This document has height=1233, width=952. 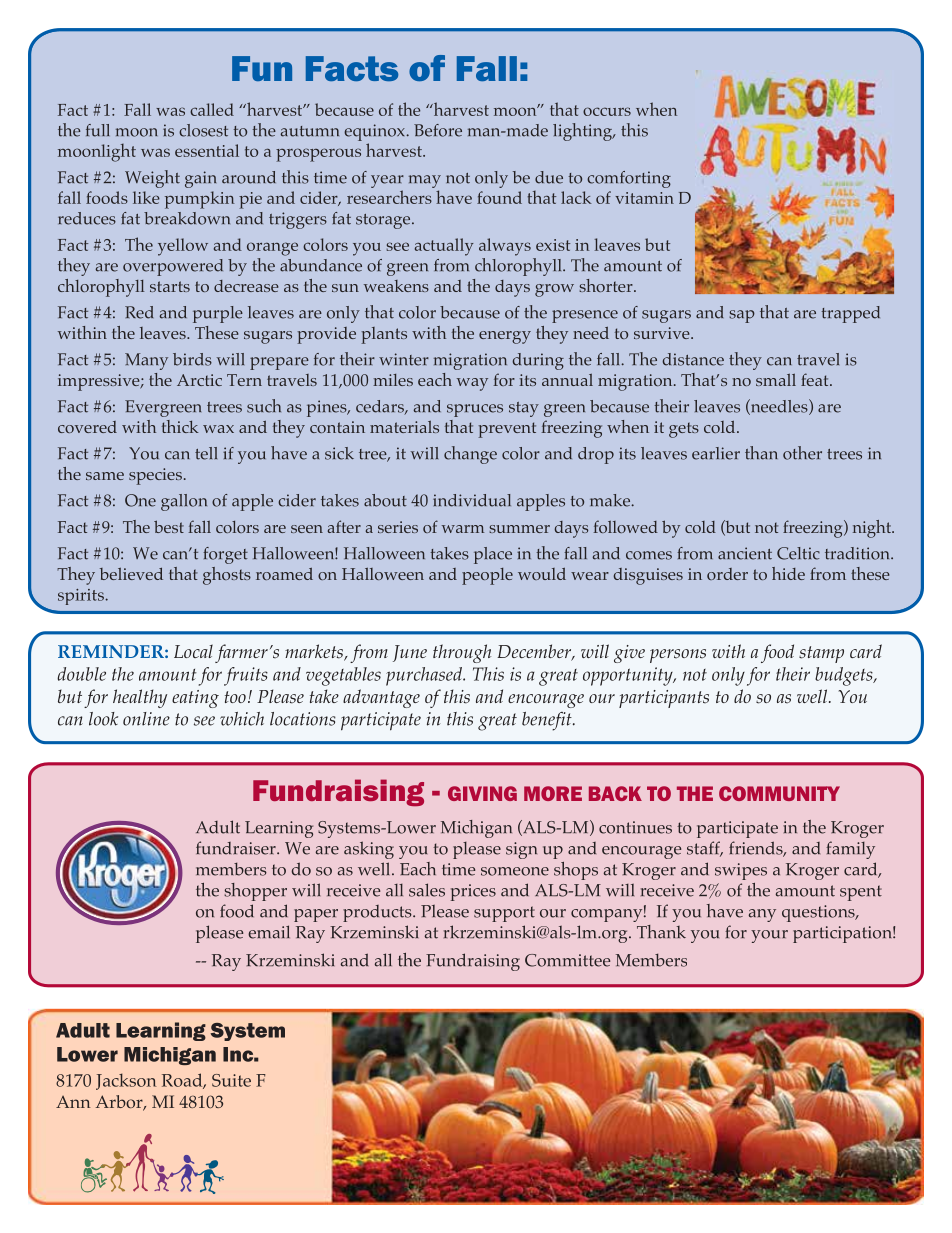 What do you see at coordinates (788, 573) in the document?
I see `hide` at bounding box center [788, 573].
